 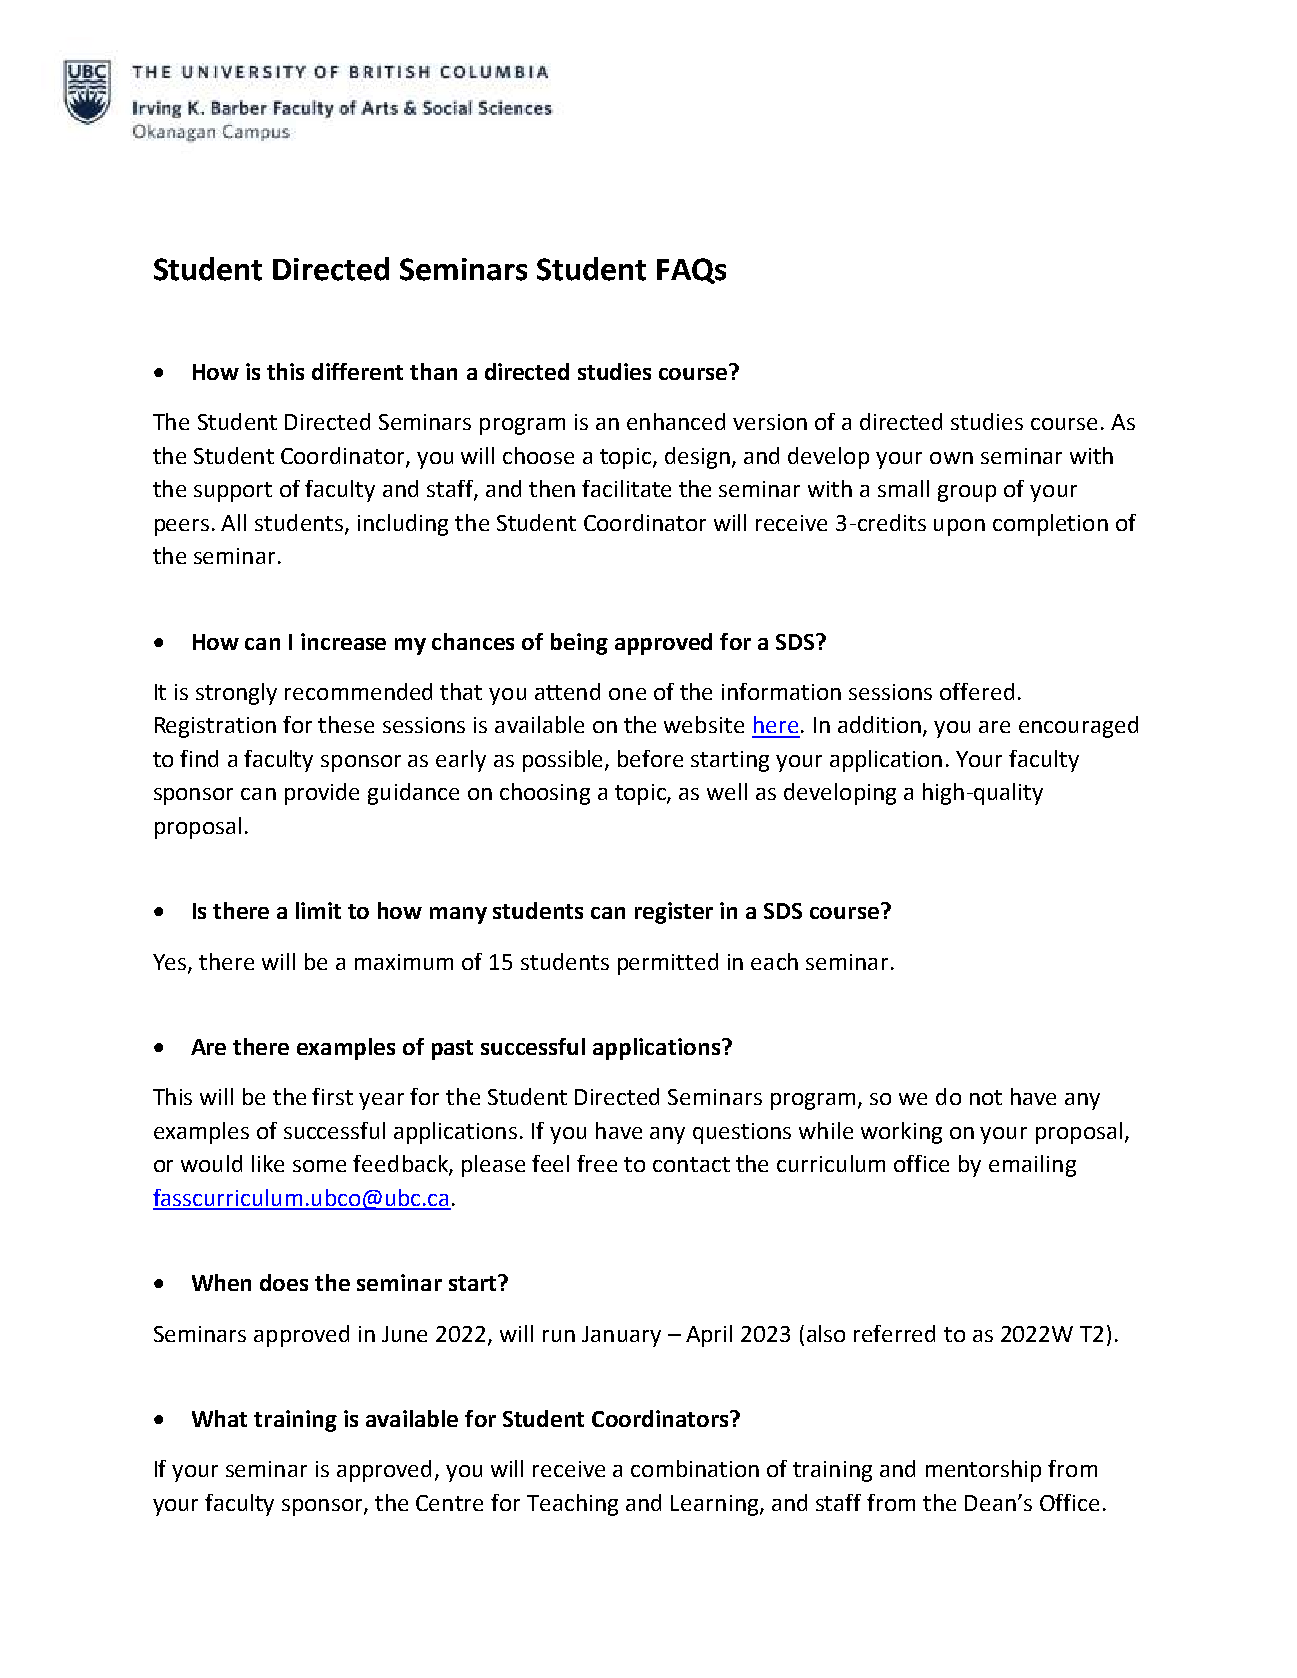 I want to click on different, so click(x=357, y=371).
